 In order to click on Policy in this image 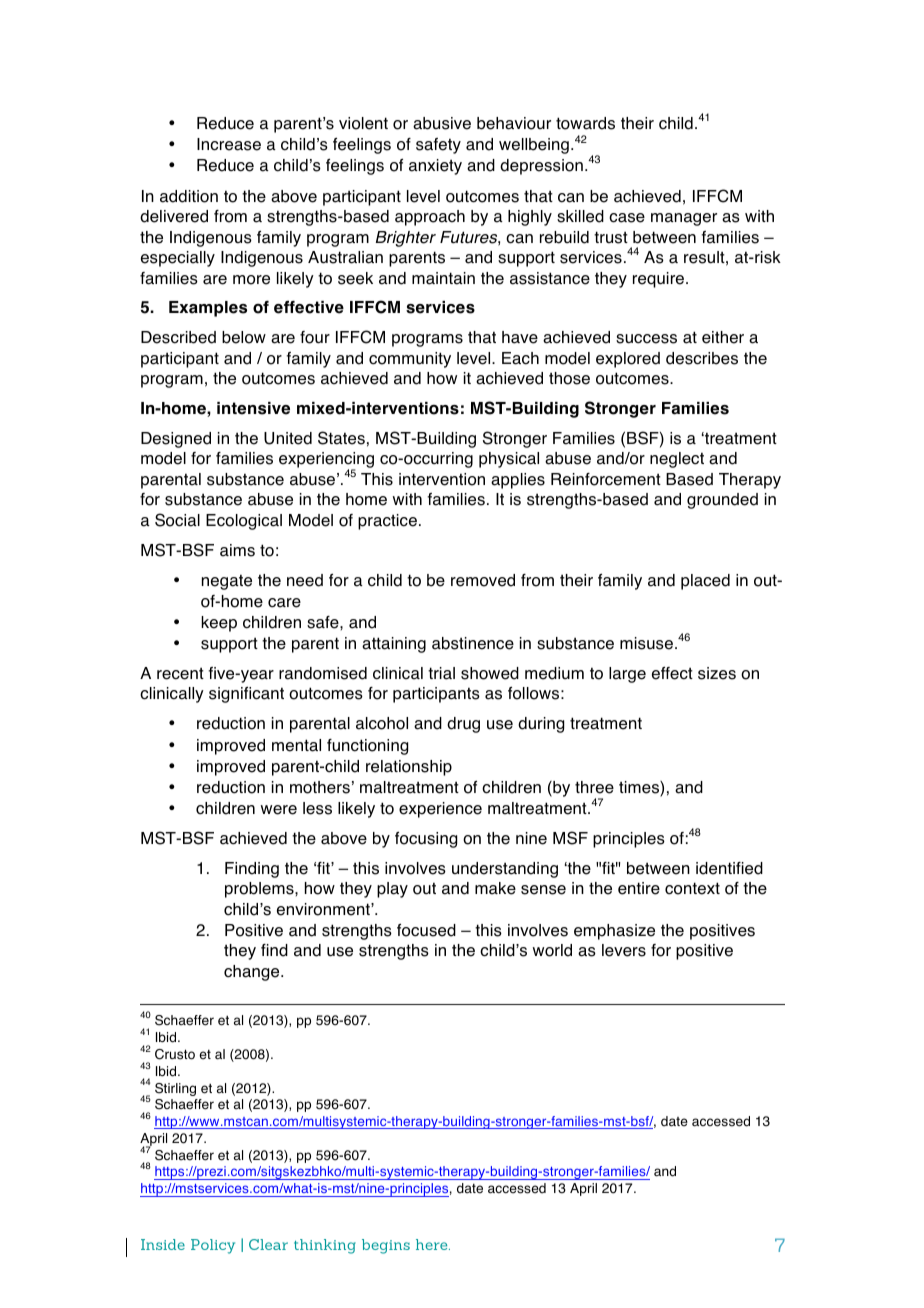, I will do `click(213, 1246)`.
